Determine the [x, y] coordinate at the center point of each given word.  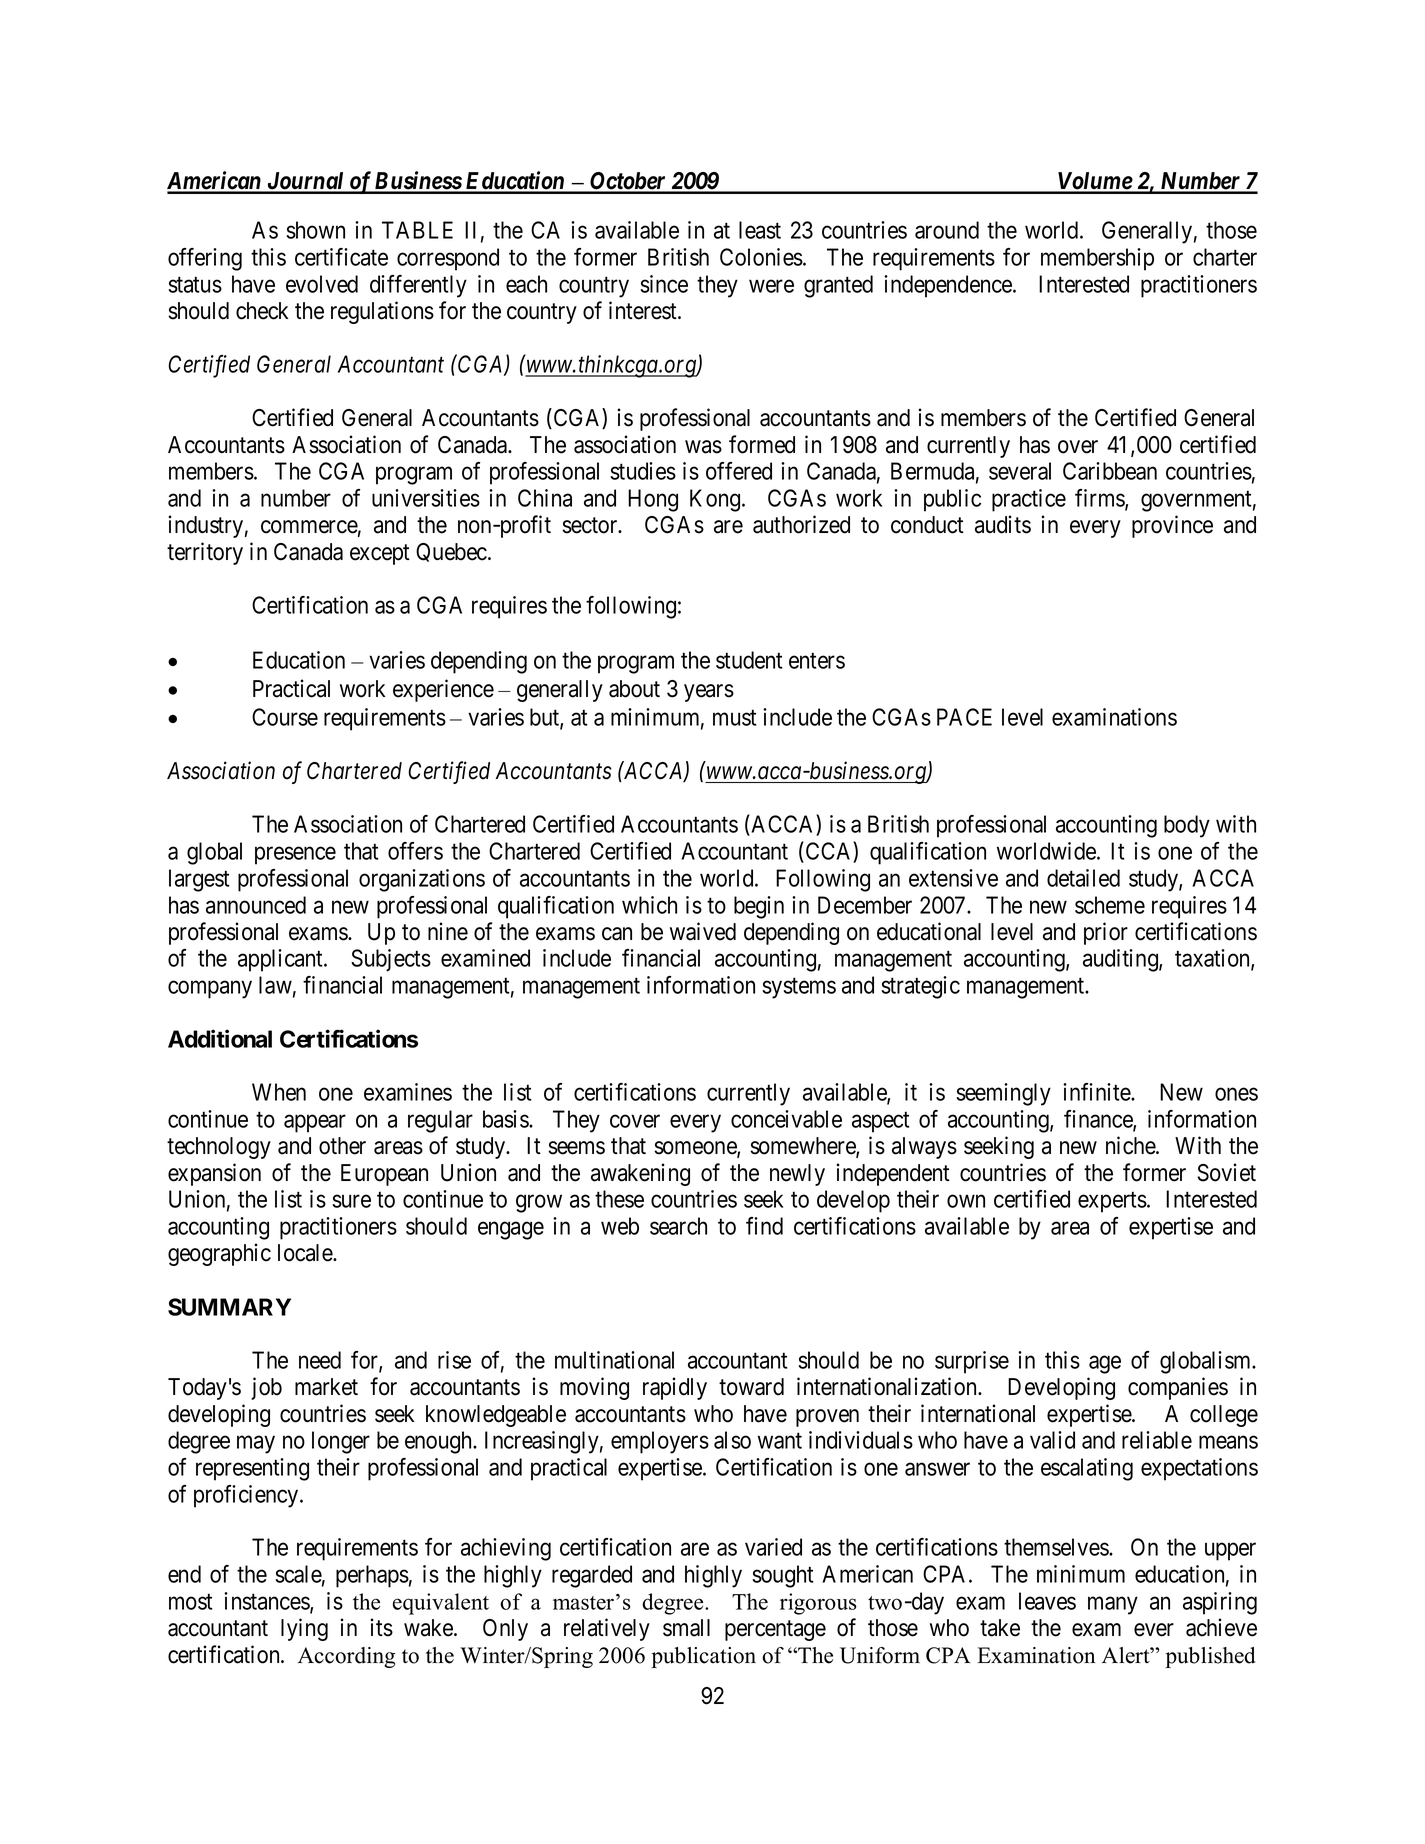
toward [751, 1387]
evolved [322, 284]
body [1187, 826]
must [734, 718]
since [664, 284]
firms [1100, 499]
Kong [716, 500]
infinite [1097, 1092]
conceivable [786, 1119]
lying [304, 1629]
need [320, 1360]
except [380, 554]
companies [1178, 1388]
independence [949, 286]
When [279, 1092]
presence [295, 856]
